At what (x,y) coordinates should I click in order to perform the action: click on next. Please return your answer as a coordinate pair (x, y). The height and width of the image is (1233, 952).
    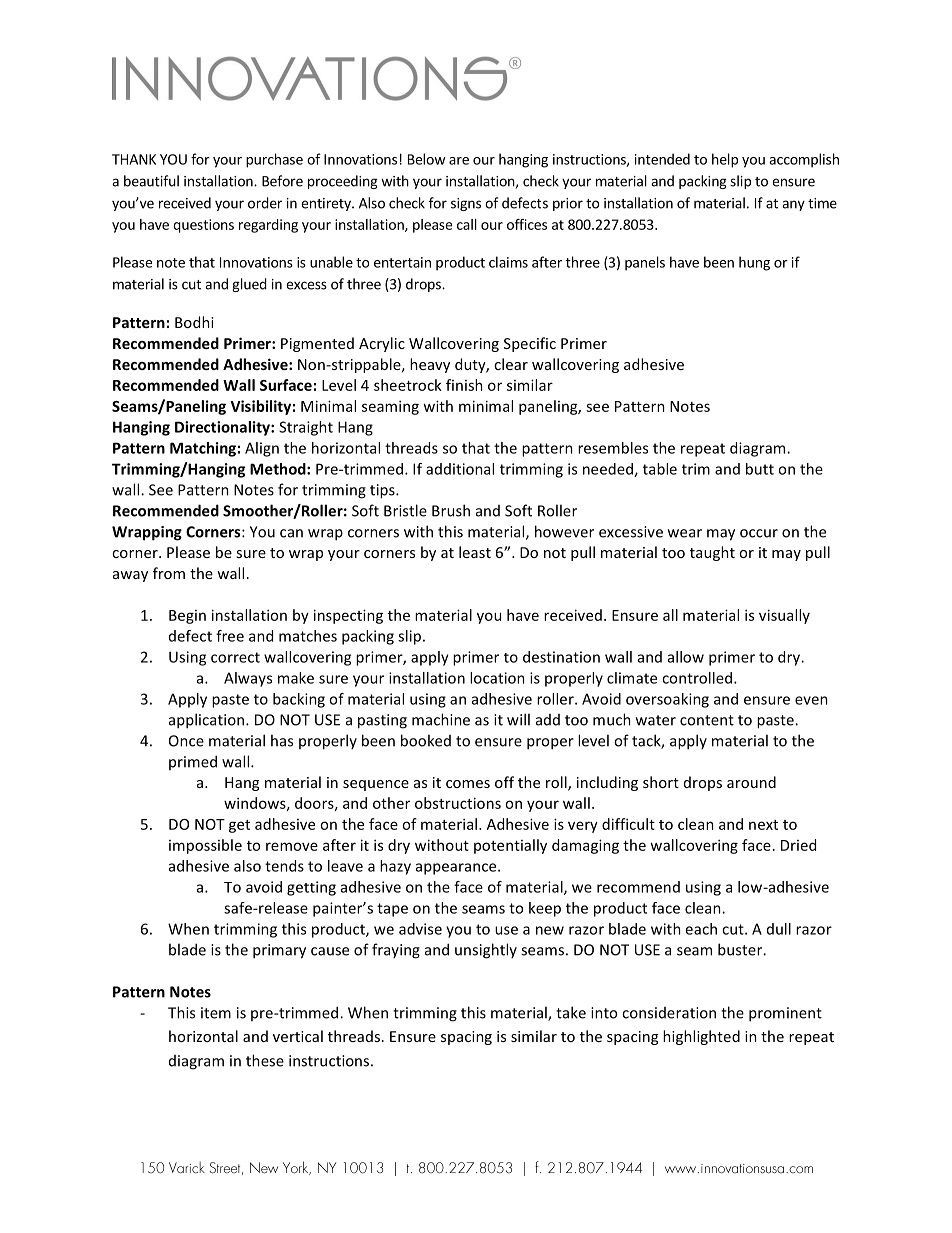
    Looking at the image, I should click on (763, 825).
